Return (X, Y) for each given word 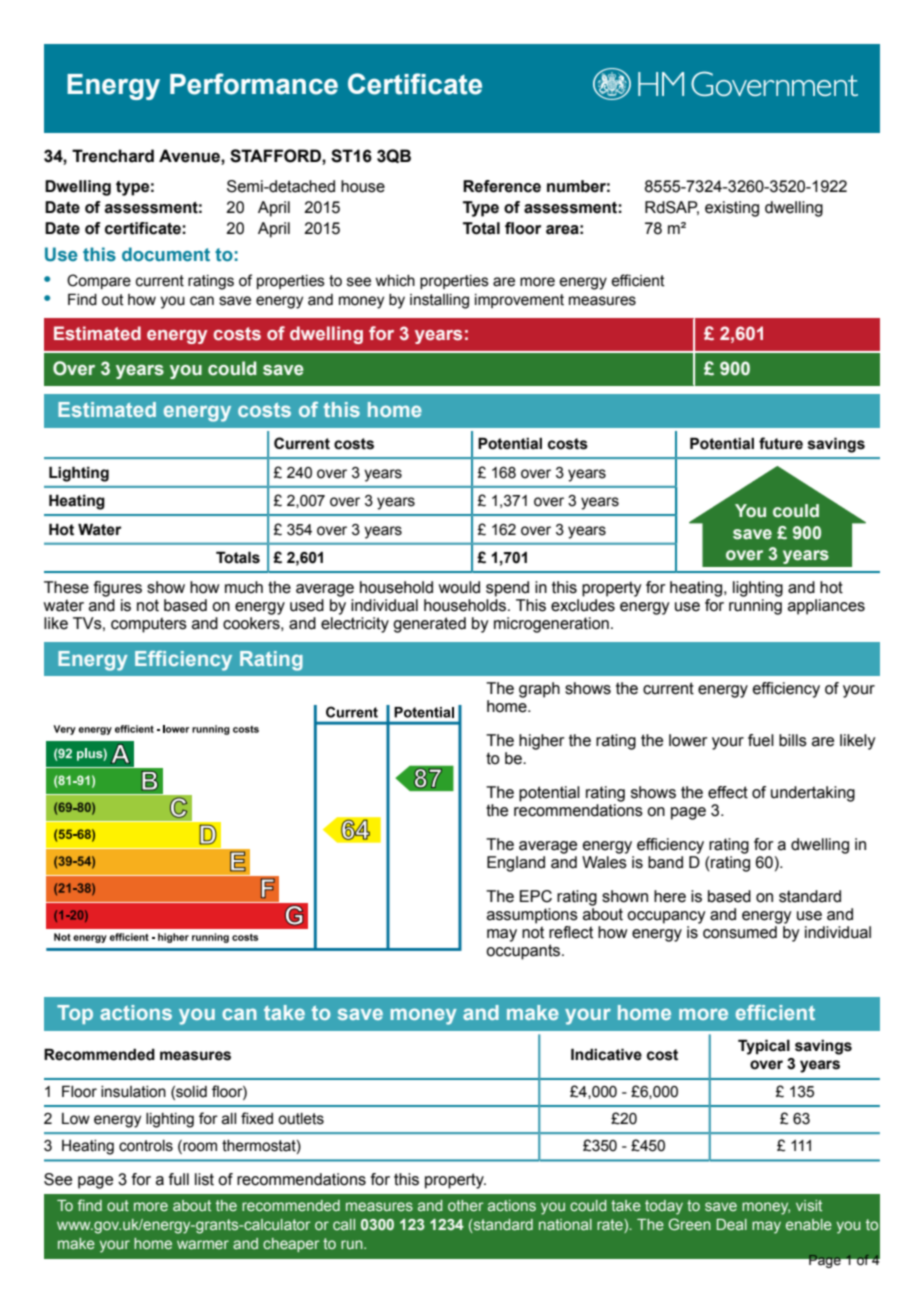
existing (732, 209)
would (459, 587)
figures (118, 589)
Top (75, 1014)
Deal (732, 1224)
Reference (502, 186)
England (516, 864)
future (781, 443)
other (465, 1205)
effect (728, 792)
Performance (254, 84)
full (179, 1179)
